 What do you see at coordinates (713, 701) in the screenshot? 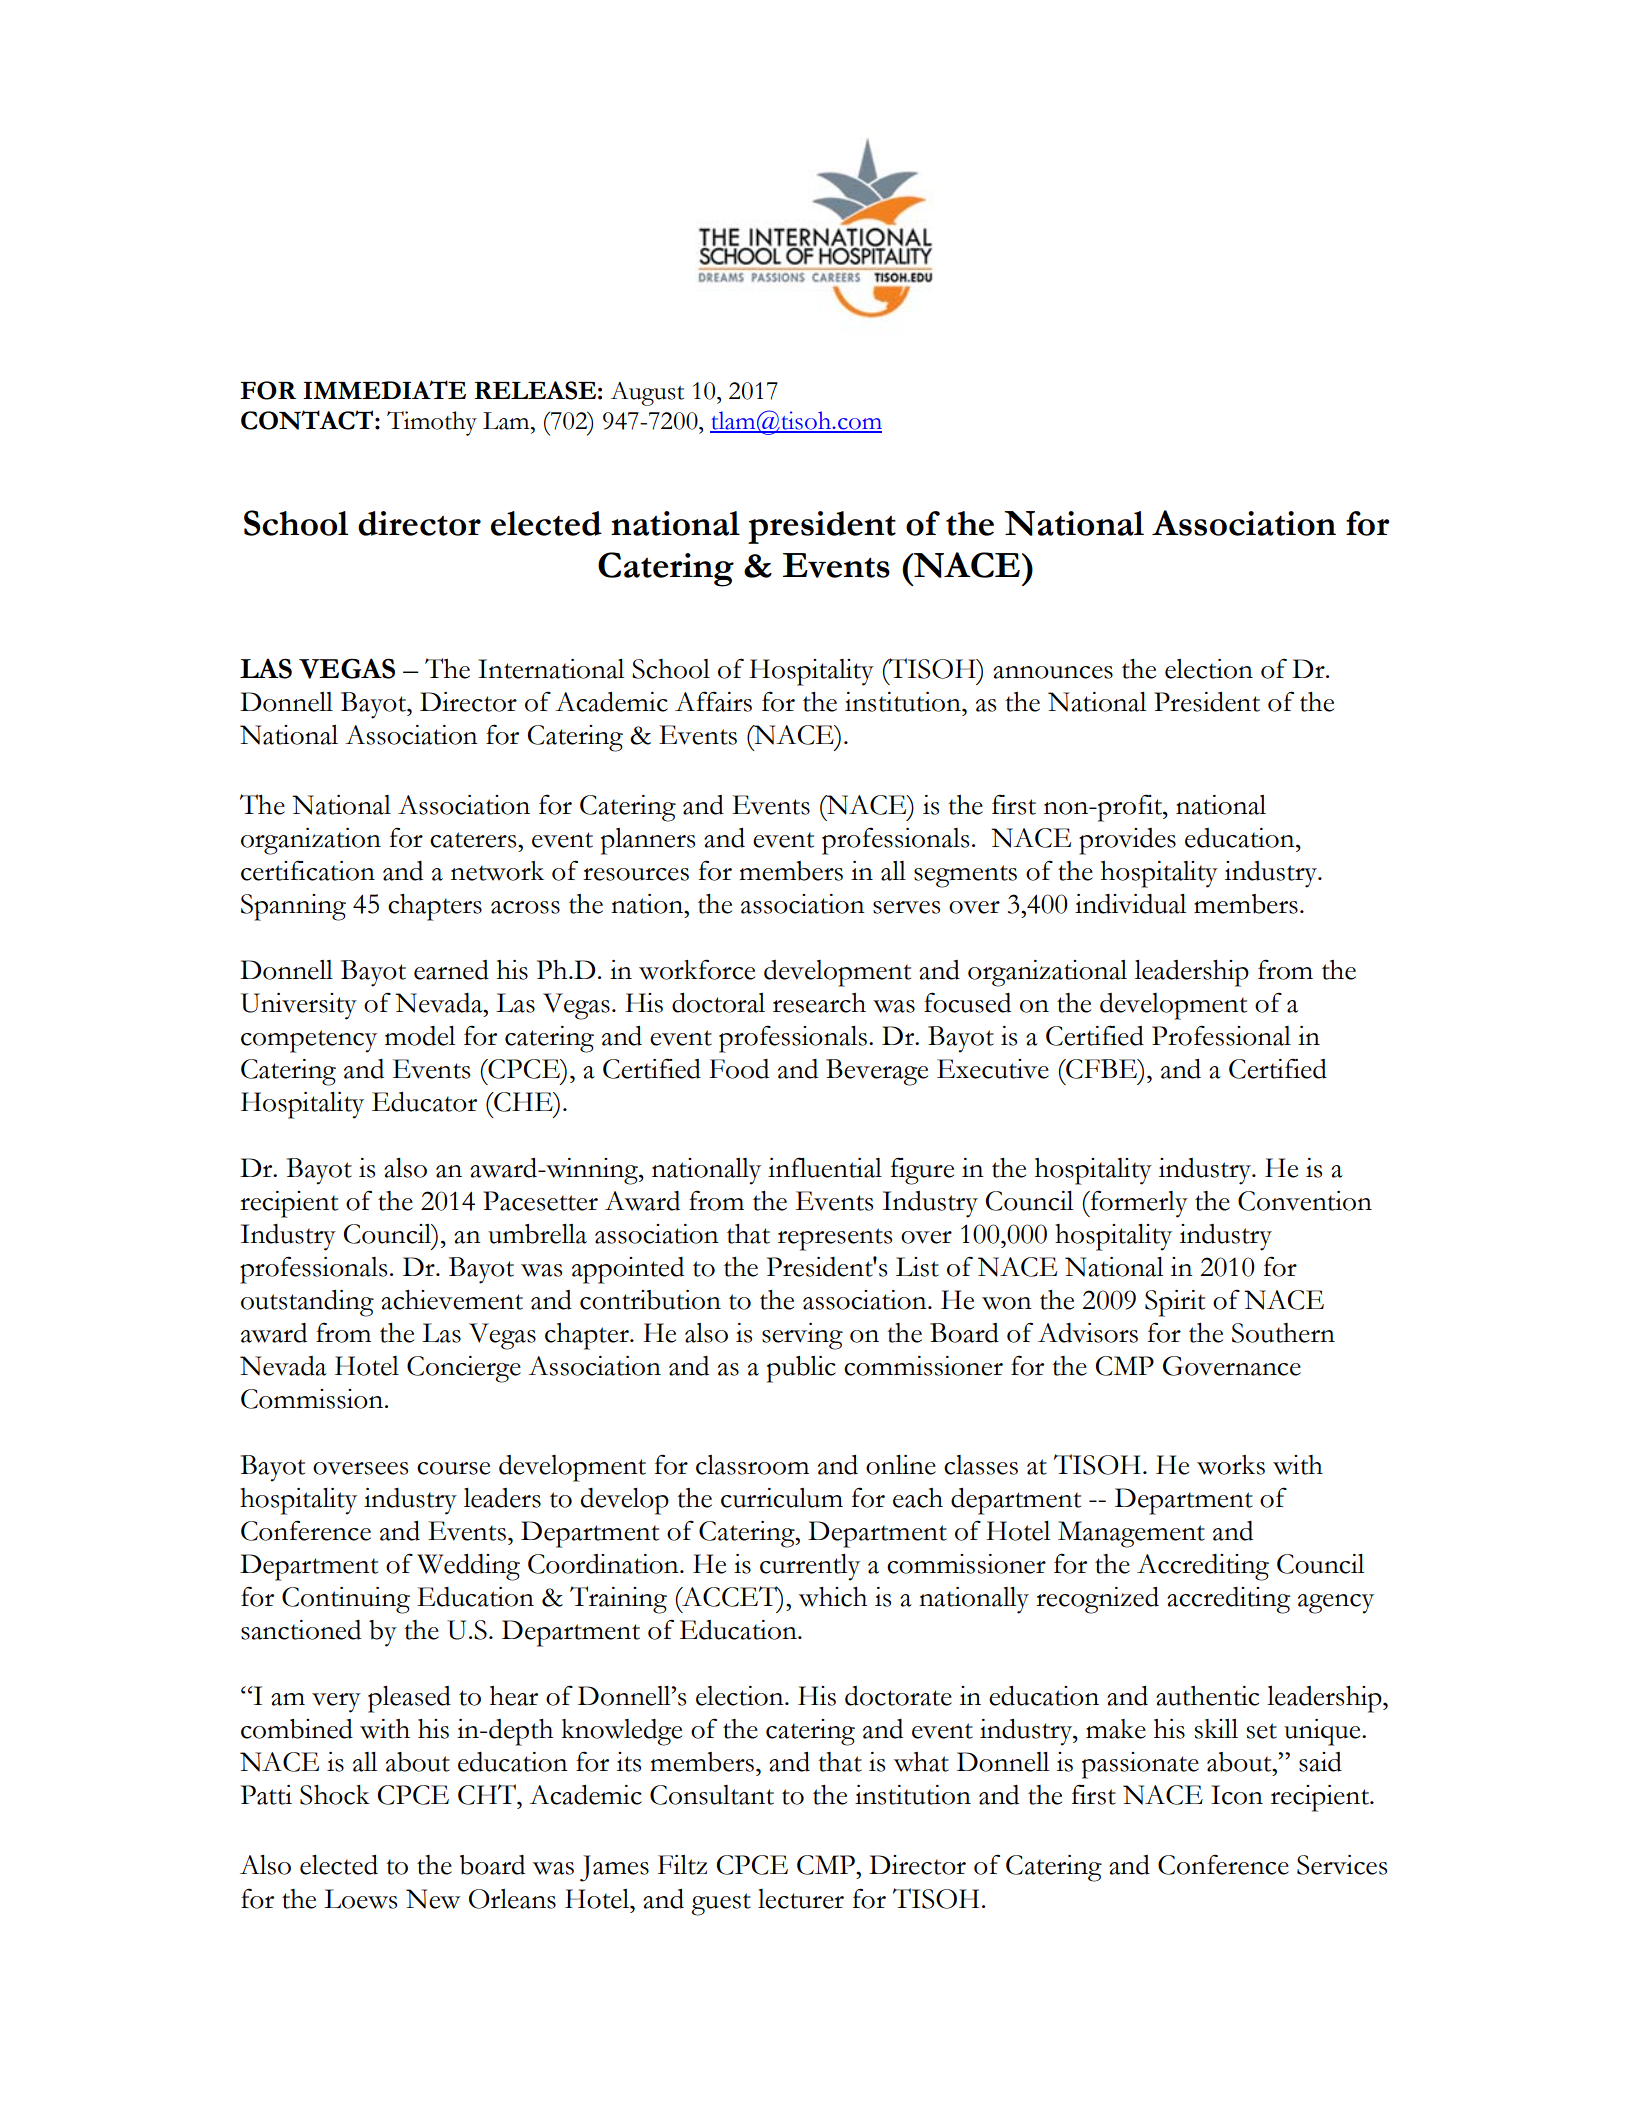
I see `Affairs` at bounding box center [713, 701].
